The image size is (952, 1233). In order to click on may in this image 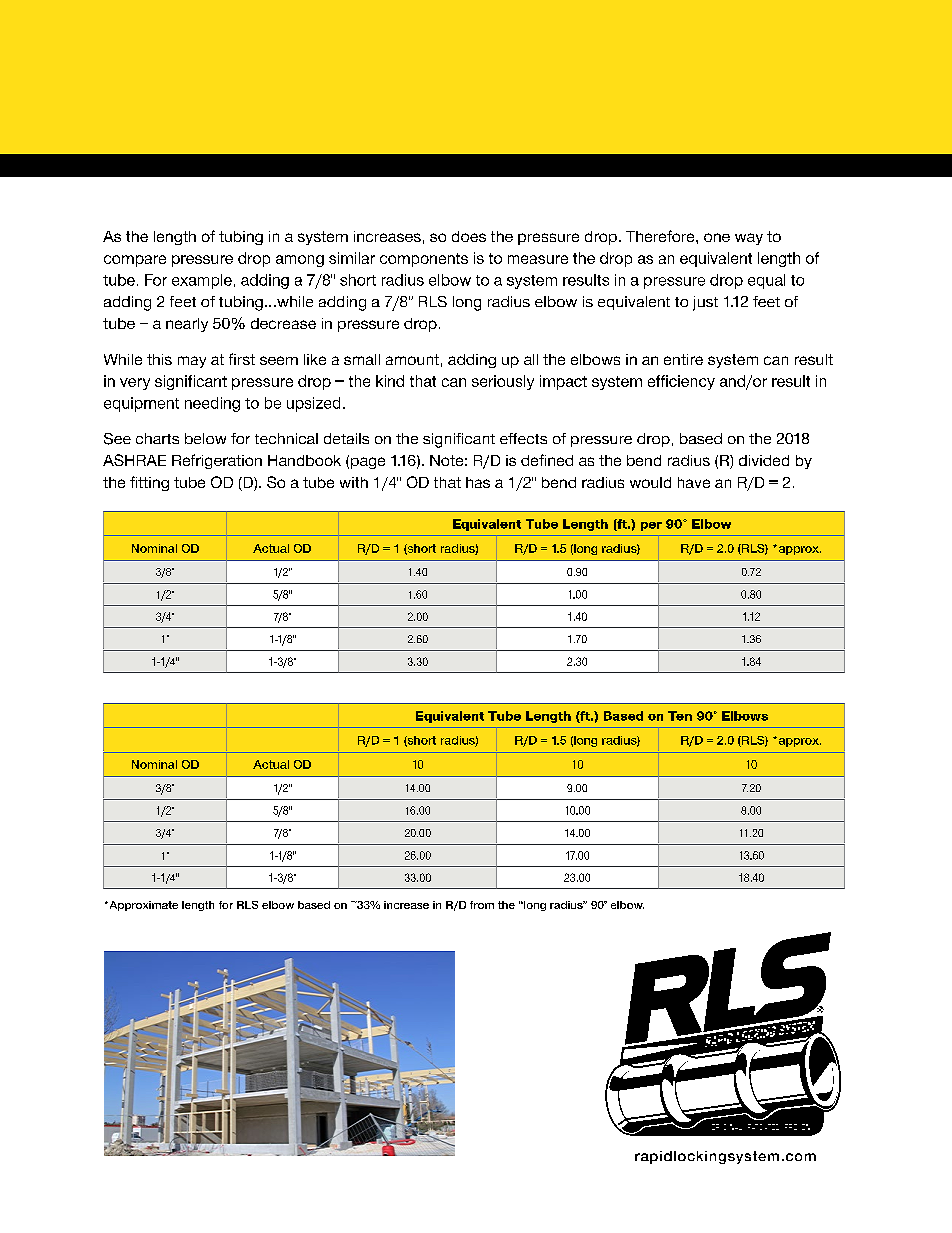, I will do `click(192, 362)`.
